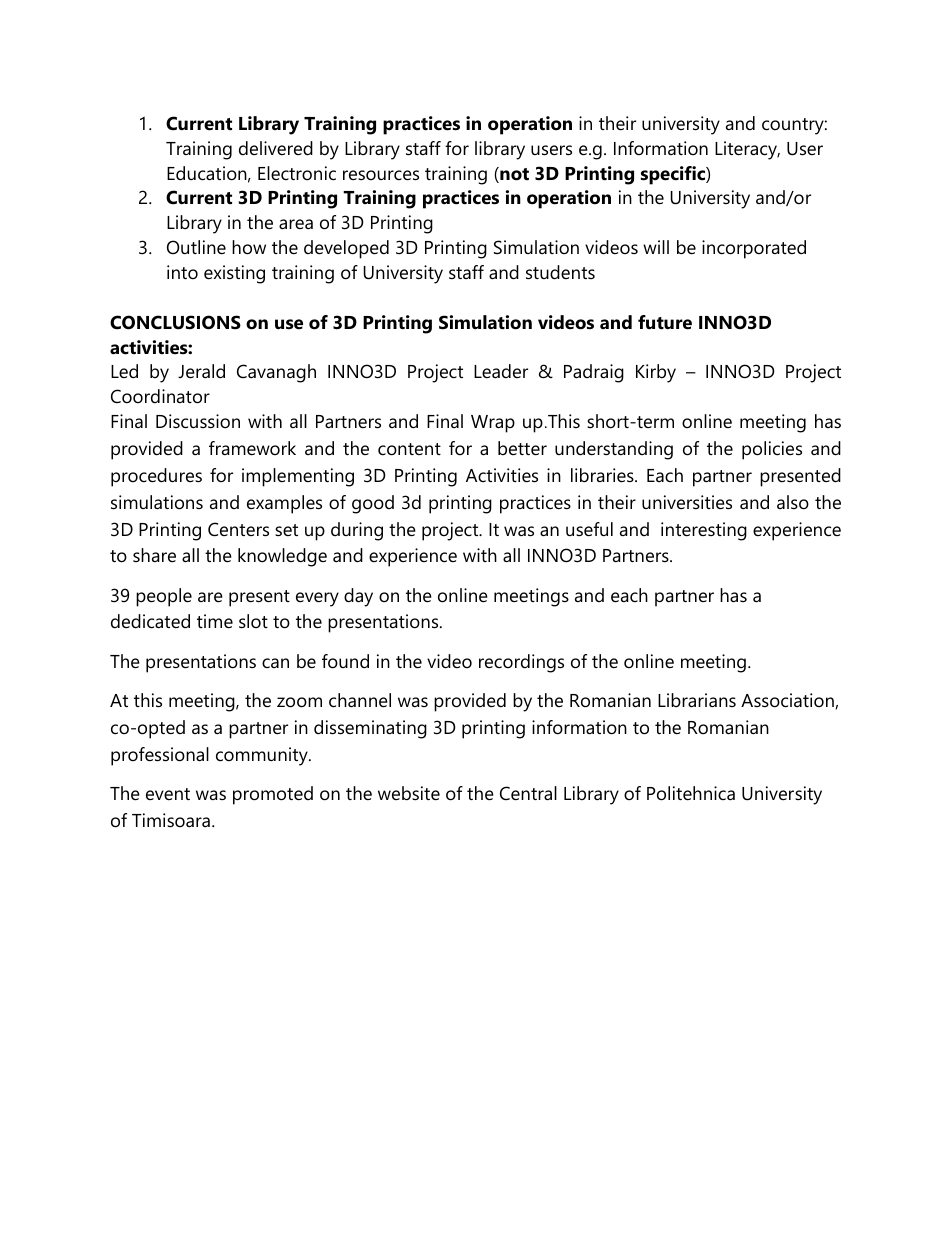 This screenshot has height=1233, width=952. What do you see at coordinates (358, 597) in the screenshot?
I see `day` at bounding box center [358, 597].
